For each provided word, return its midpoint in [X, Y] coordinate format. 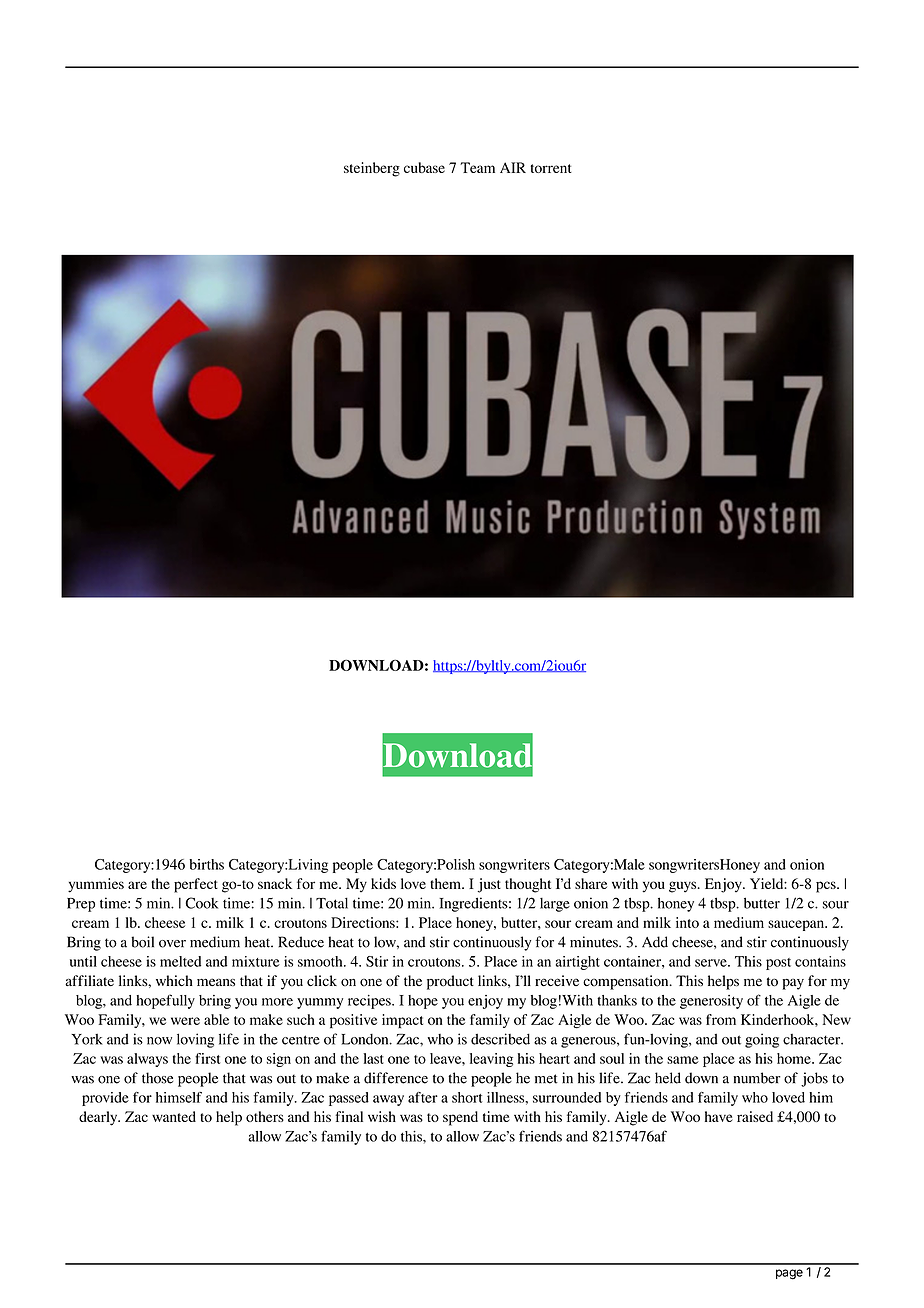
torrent [551, 168]
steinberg [372, 169]
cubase [424, 167]
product [450, 982]
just [489, 885]
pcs [827, 887]
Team [477, 167]
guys [684, 887]
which [174, 980]
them [446, 883]
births [206, 864]
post [778, 964]
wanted [174, 1116]
